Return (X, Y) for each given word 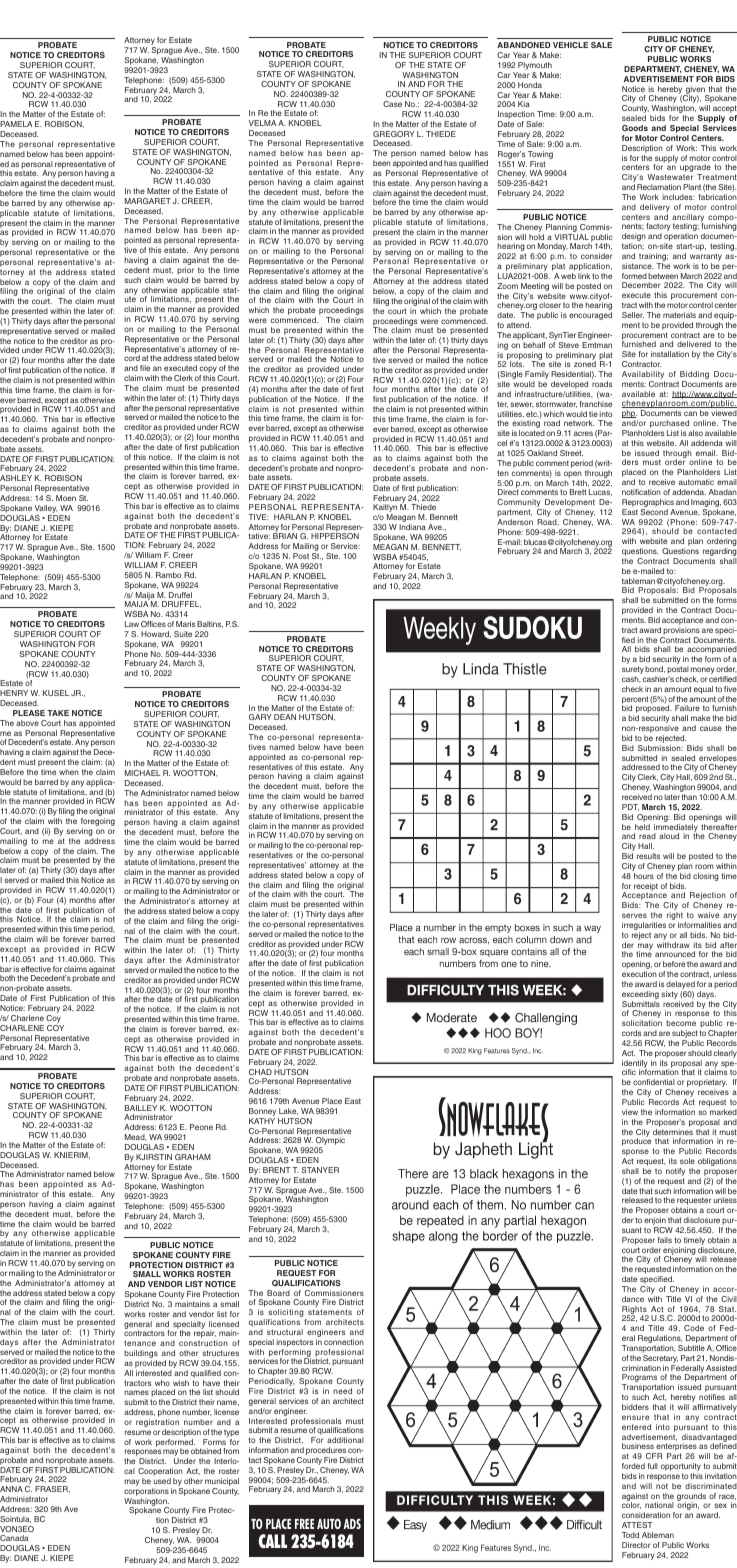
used (162, 1481)
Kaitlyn (385, 509)
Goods (635, 128)
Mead (136, 1137)
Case (392, 104)
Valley (46, 510)
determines (673, 1132)
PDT (630, 807)
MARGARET (148, 201)
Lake (288, 1111)
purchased (668, 425)
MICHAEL (143, 773)
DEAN (285, 717)
